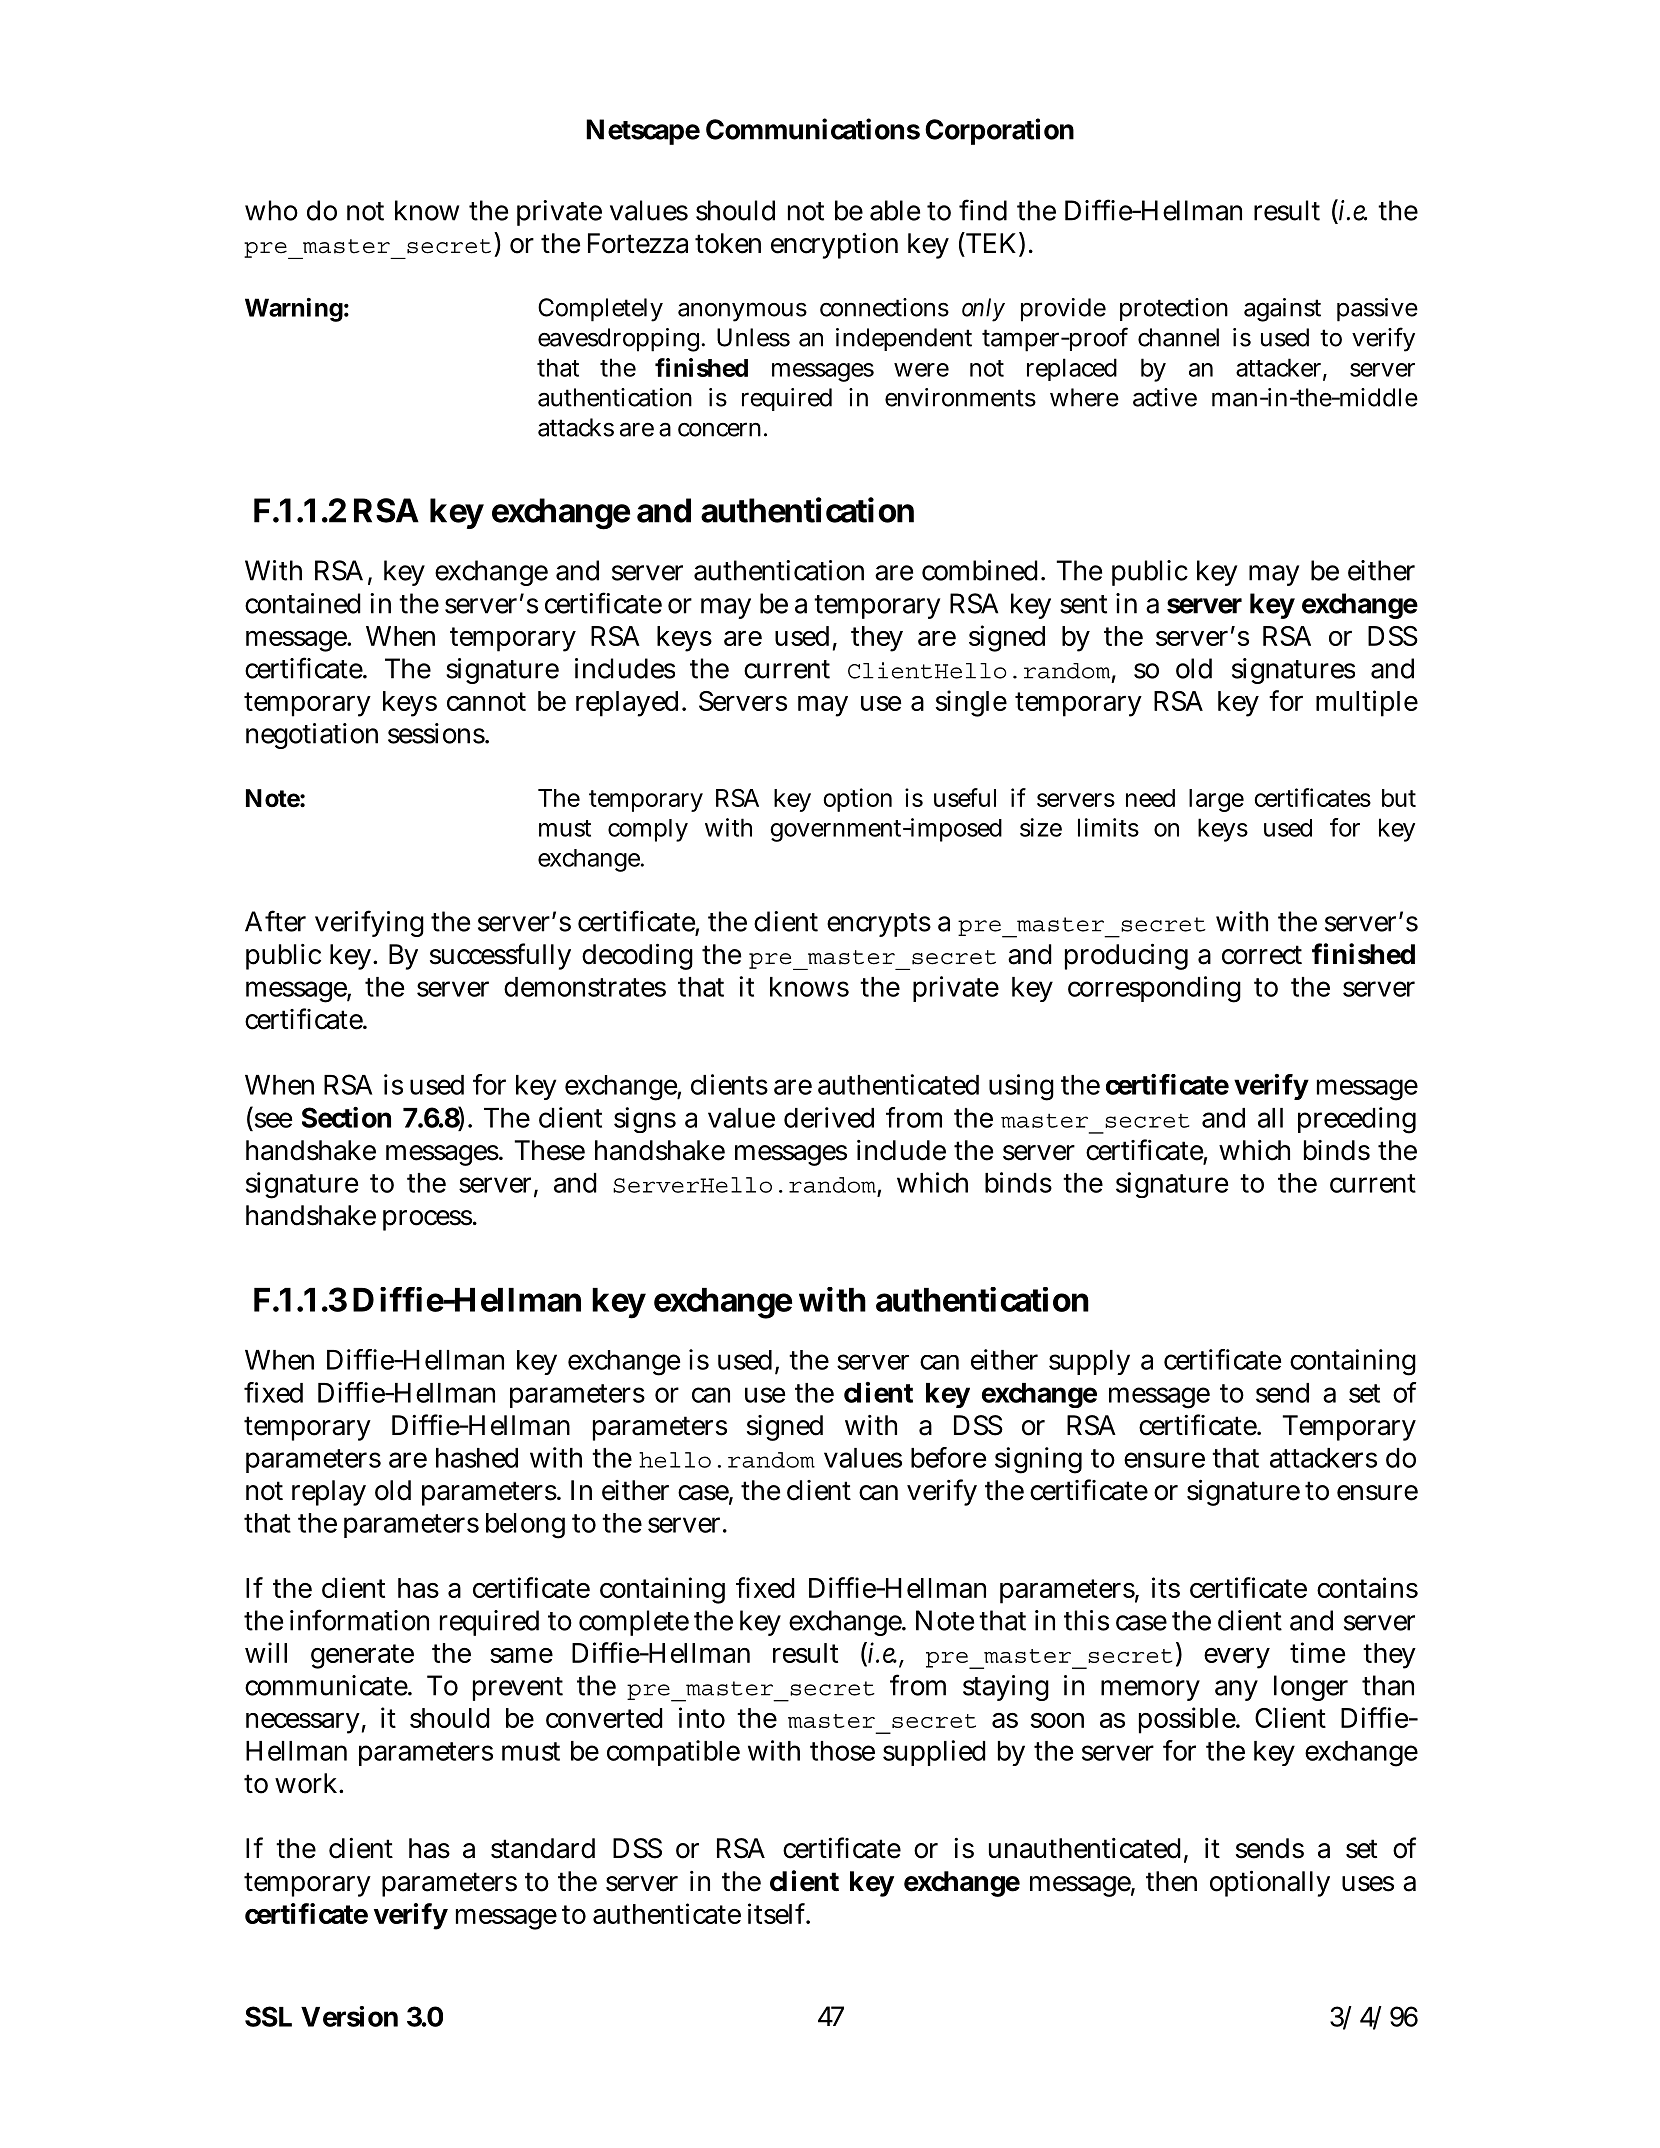 This screenshot has height=2148, width=1660. What do you see at coordinates (895, 210) in the screenshot?
I see `able` at bounding box center [895, 210].
